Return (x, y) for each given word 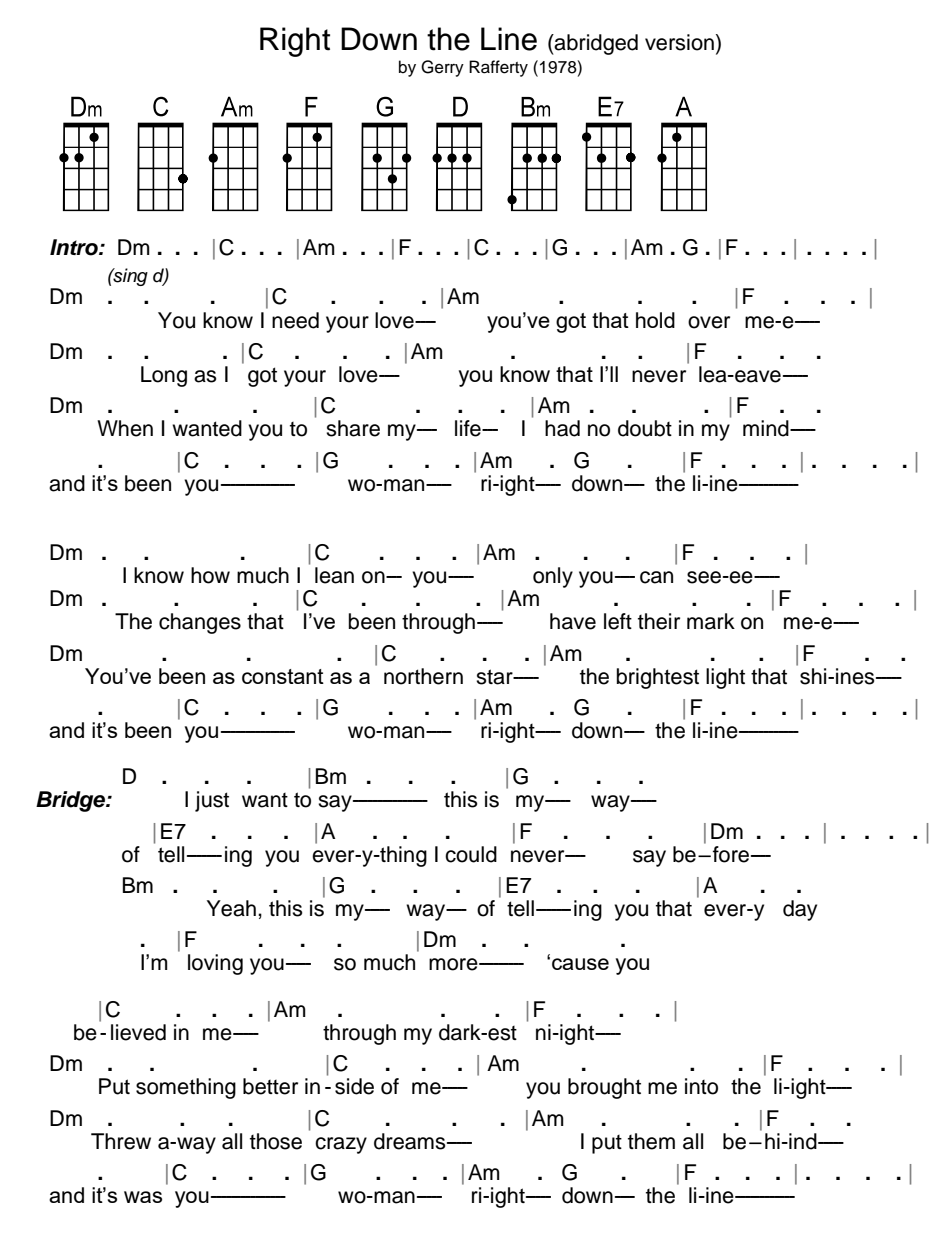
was (143, 1197)
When (125, 428)
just (212, 801)
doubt (645, 428)
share (353, 428)
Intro (75, 247)
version (679, 42)
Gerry (442, 68)
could (471, 854)
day (800, 910)
